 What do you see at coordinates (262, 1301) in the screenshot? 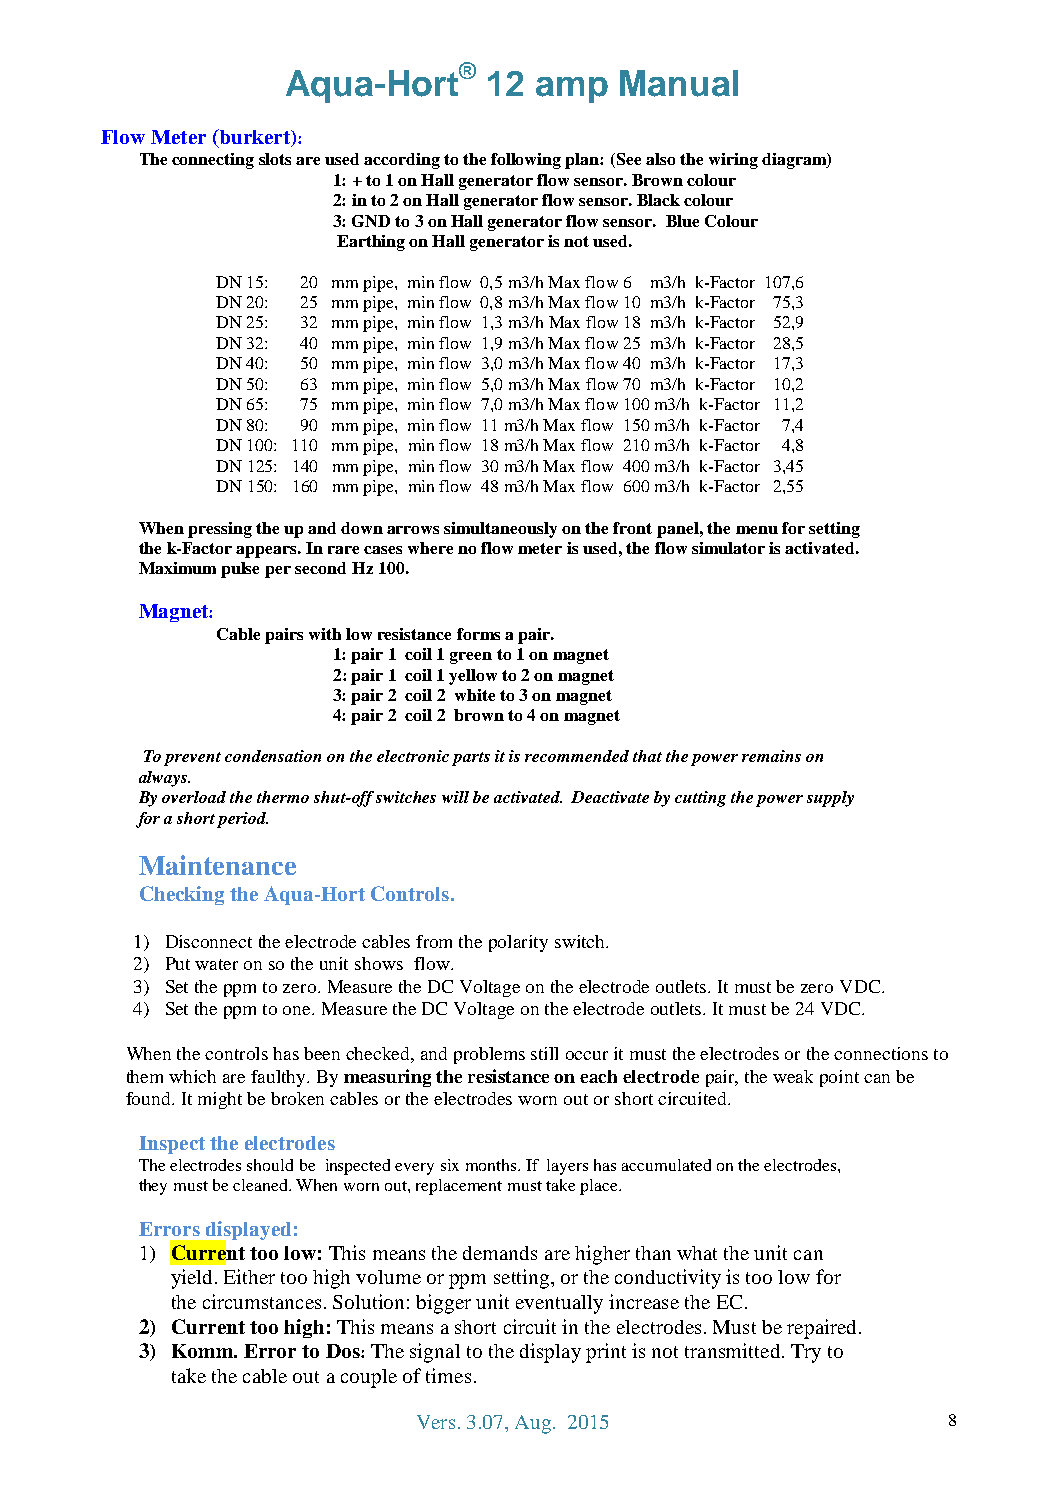
I see `circumstances` at bounding box center [262, 1301].
